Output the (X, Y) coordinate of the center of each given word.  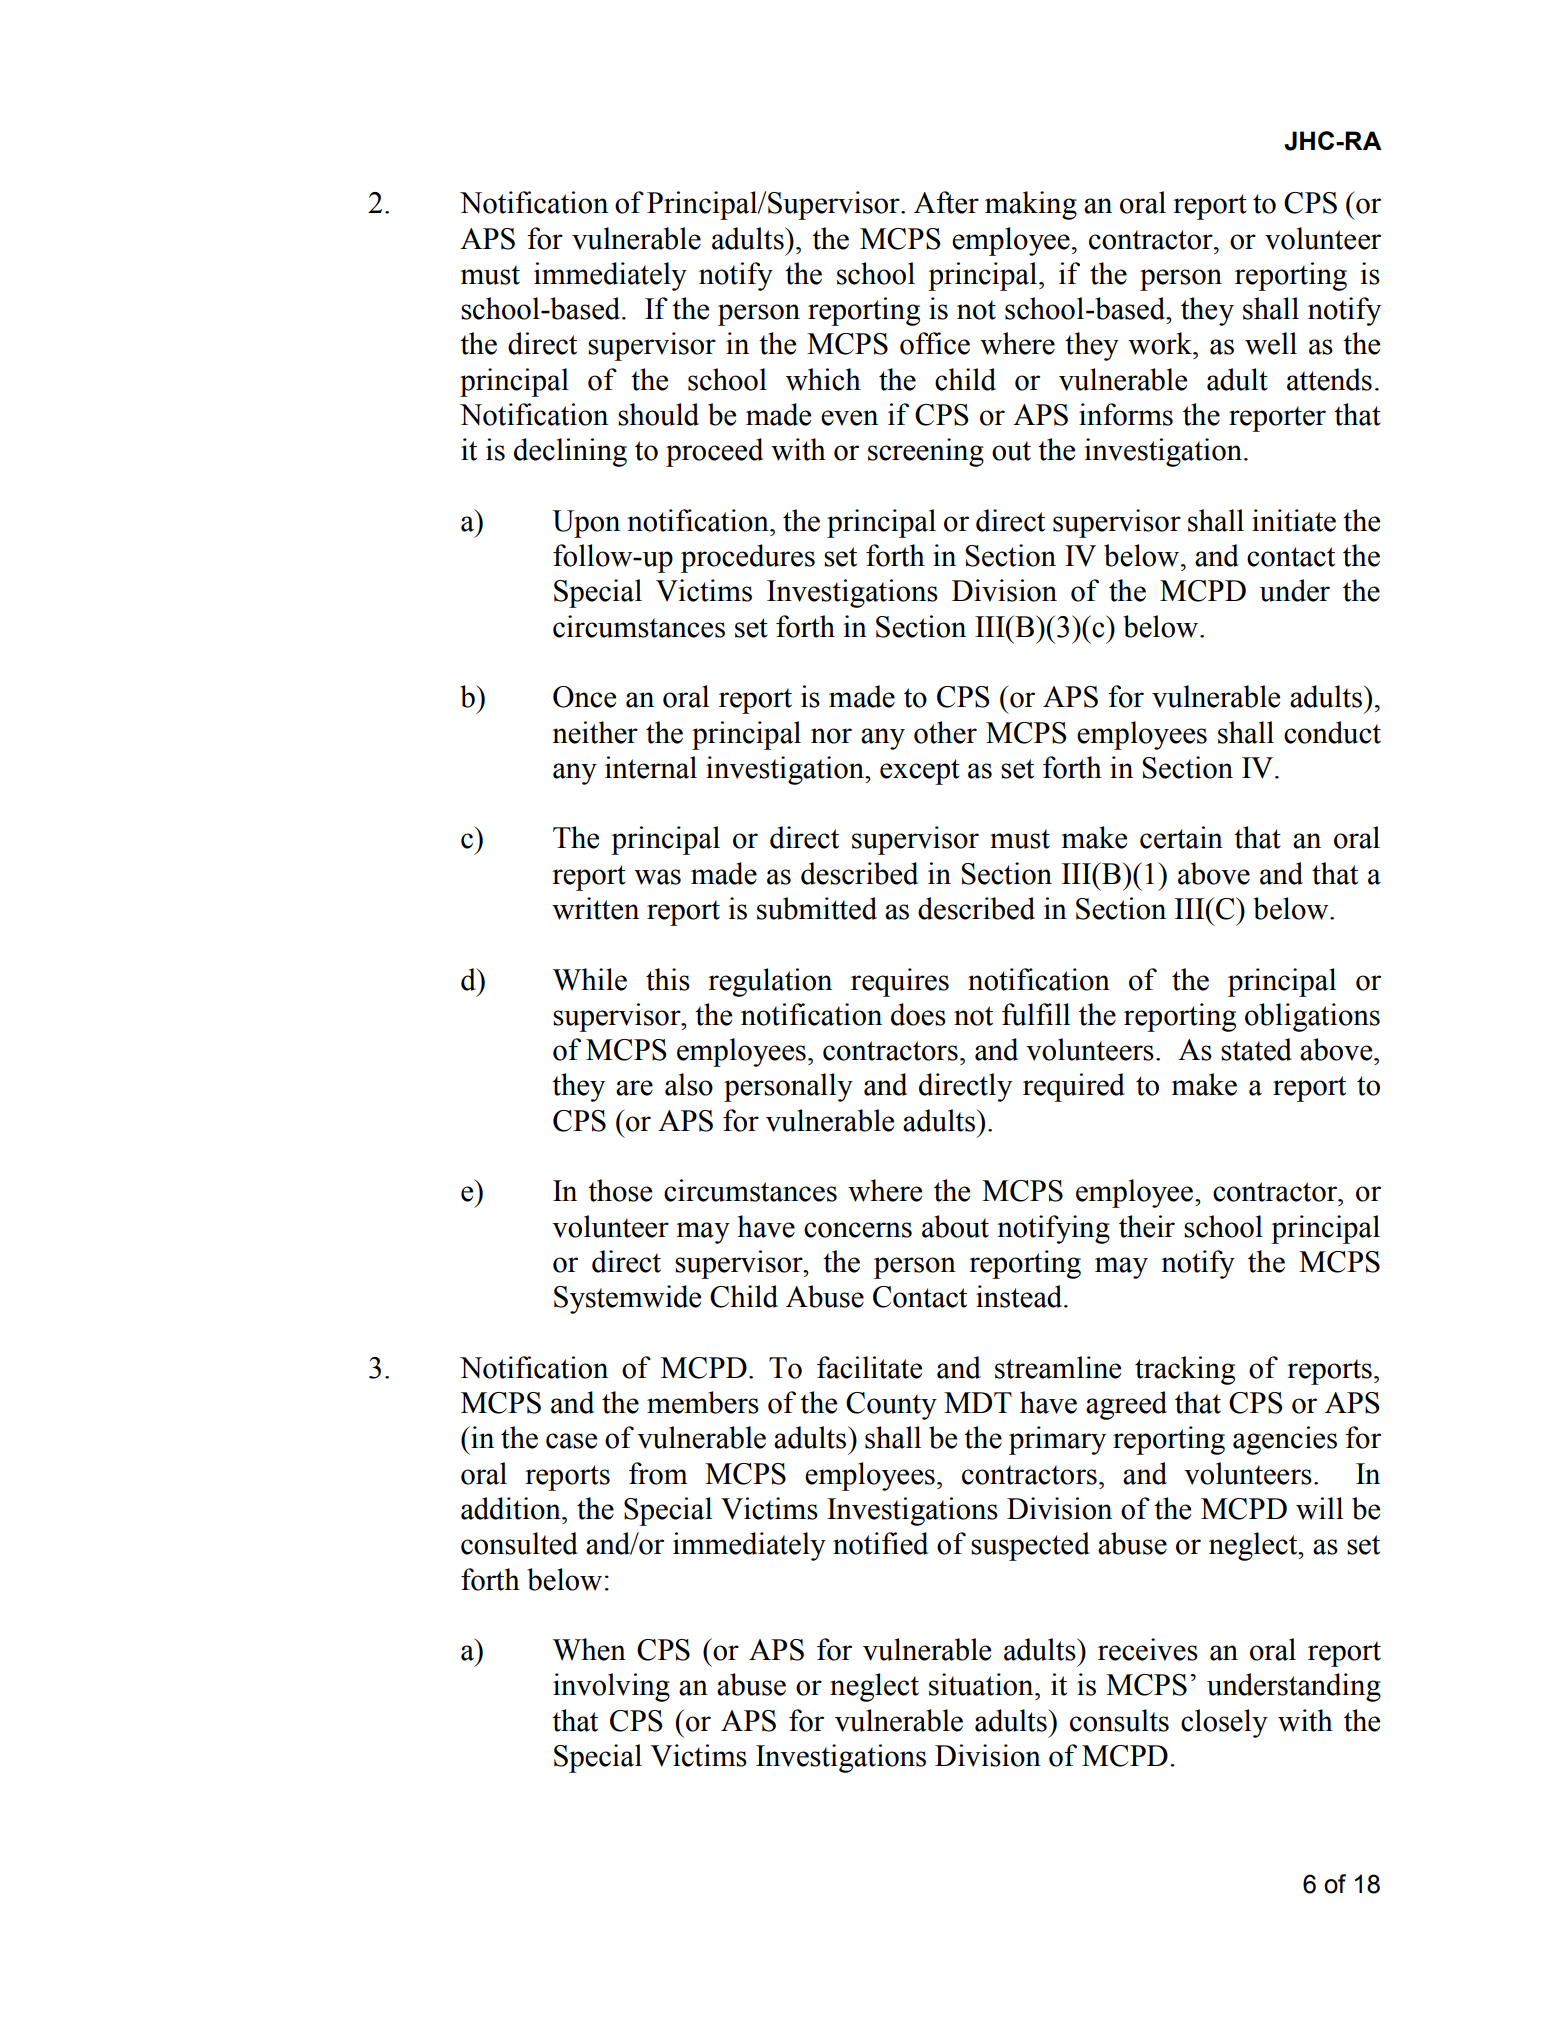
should (658, 414)
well (1271, 343)
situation (982, 1684)
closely (1224, 1723)
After (946, 202)
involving (611, 1687)
